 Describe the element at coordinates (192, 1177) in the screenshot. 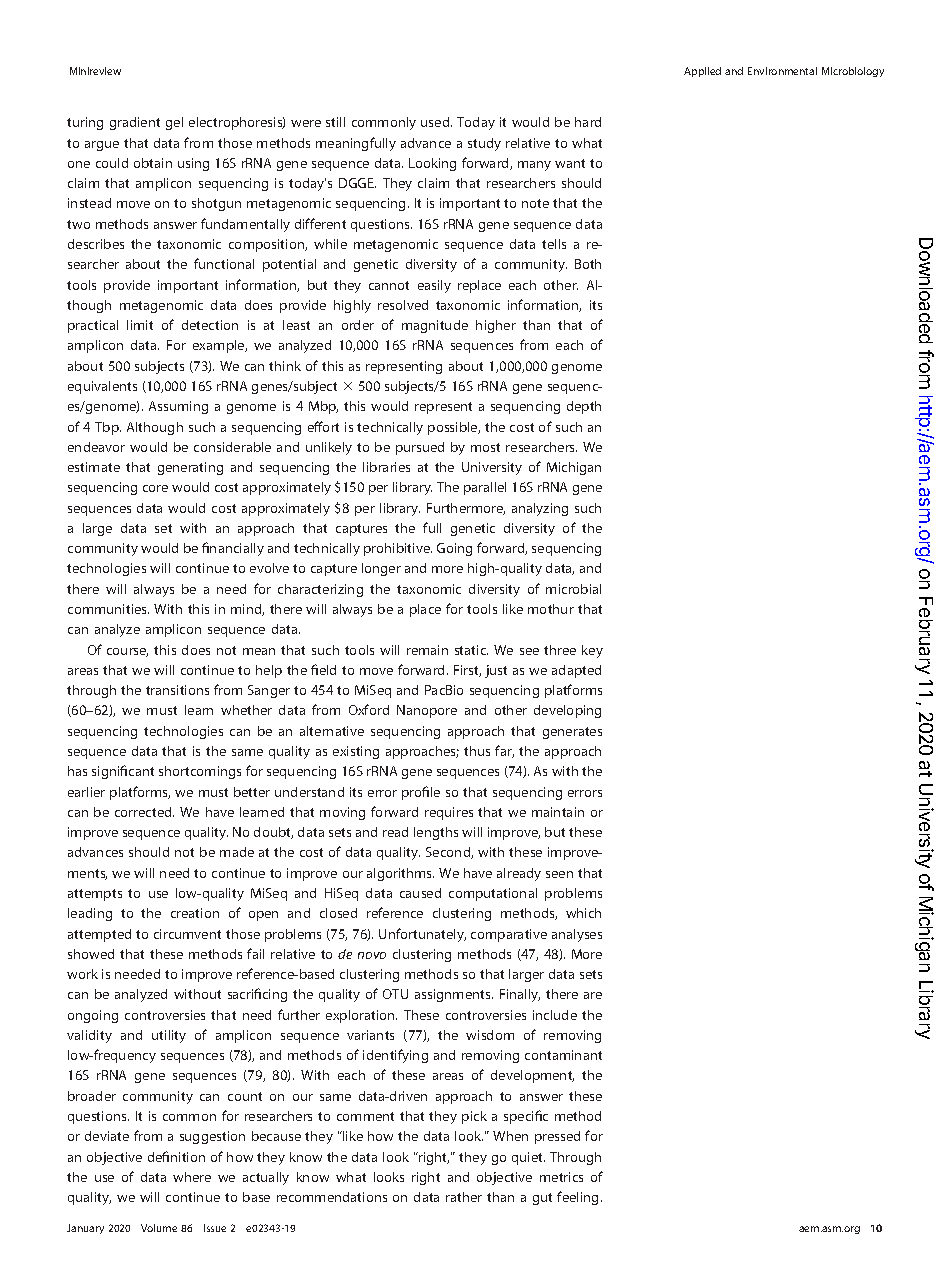

I see `where` at that location.
